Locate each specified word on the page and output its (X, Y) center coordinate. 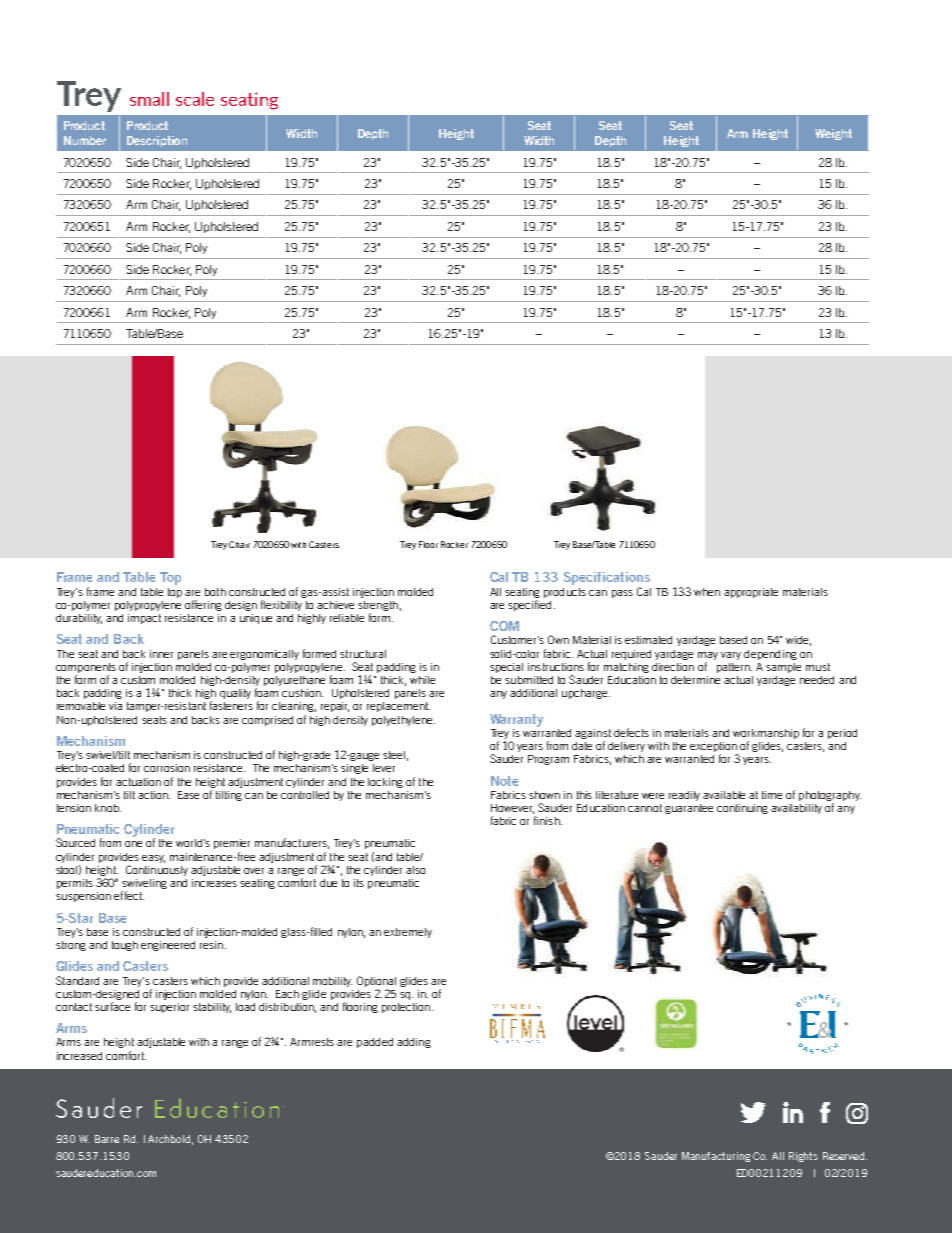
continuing (742, 809)
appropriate (751, 593)
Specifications (607, 580)
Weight (833, 134)
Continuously (157, 870)
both (215, 592)
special (506, 668)
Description (157, 141)
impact (144, 619)
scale (195, 99)
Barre (107, 1139)
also (415, 870)
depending (770, 655)
